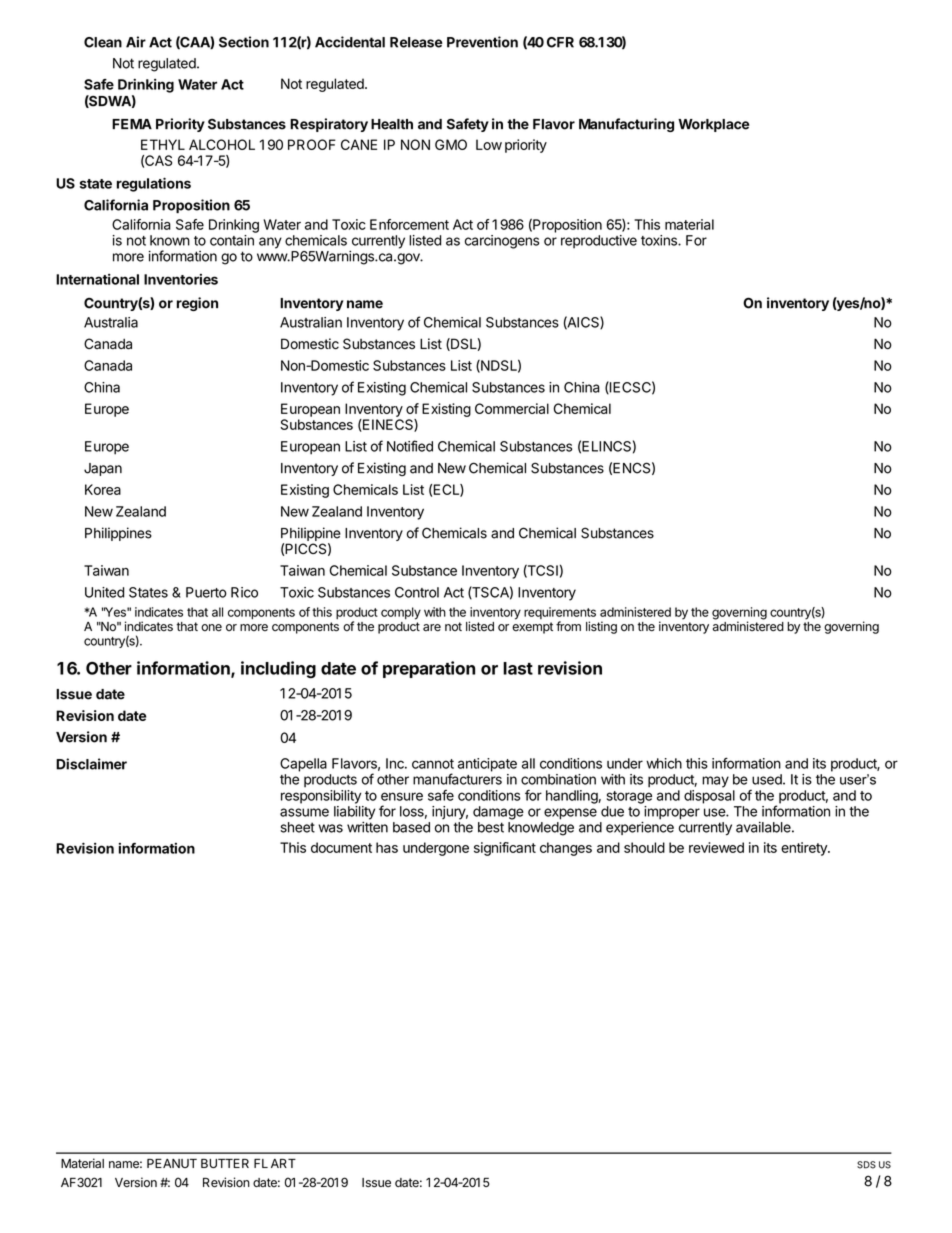  I want to click on from, so click(568, 626).
